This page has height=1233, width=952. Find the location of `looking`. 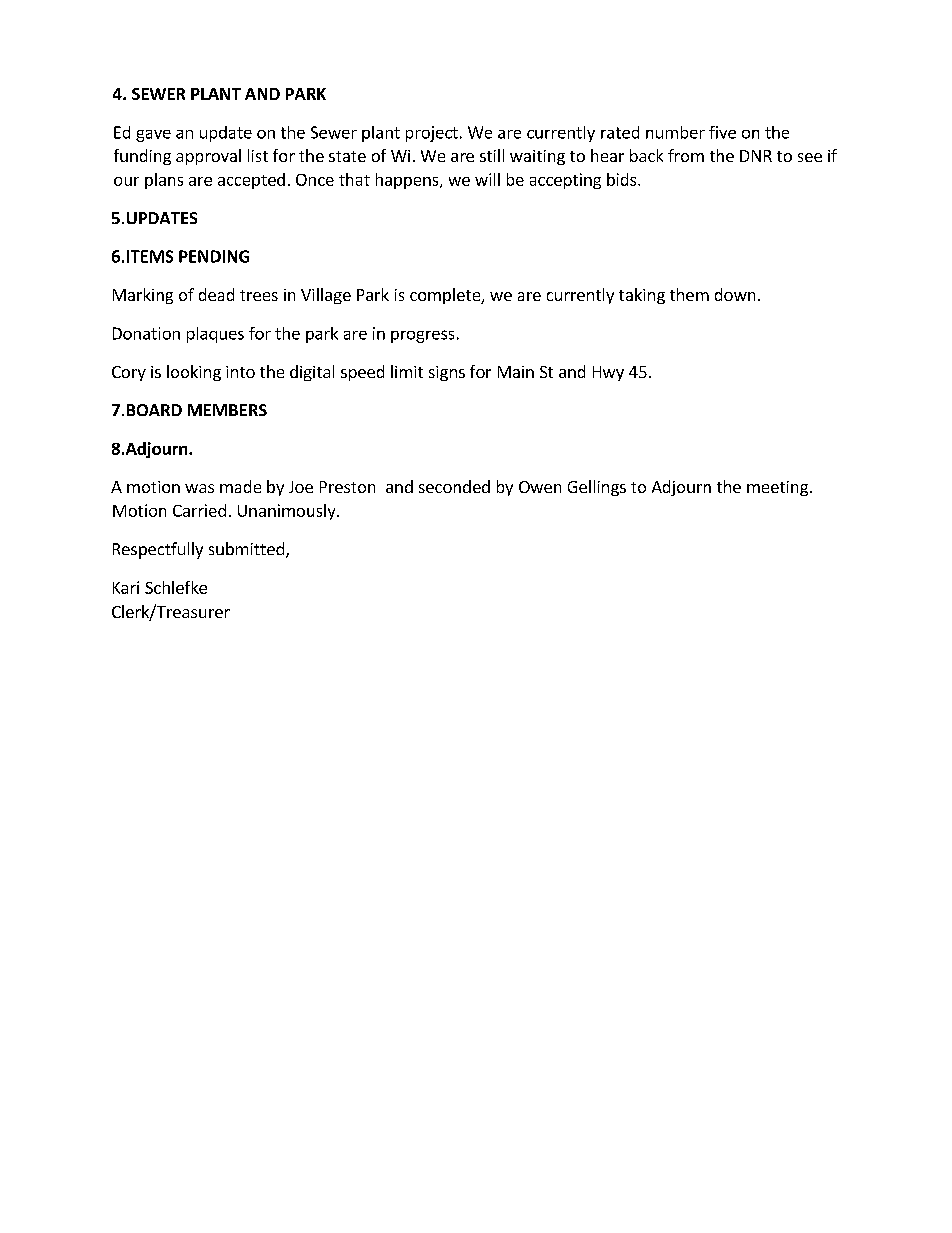

looking is located at coordinates (194, 373).
